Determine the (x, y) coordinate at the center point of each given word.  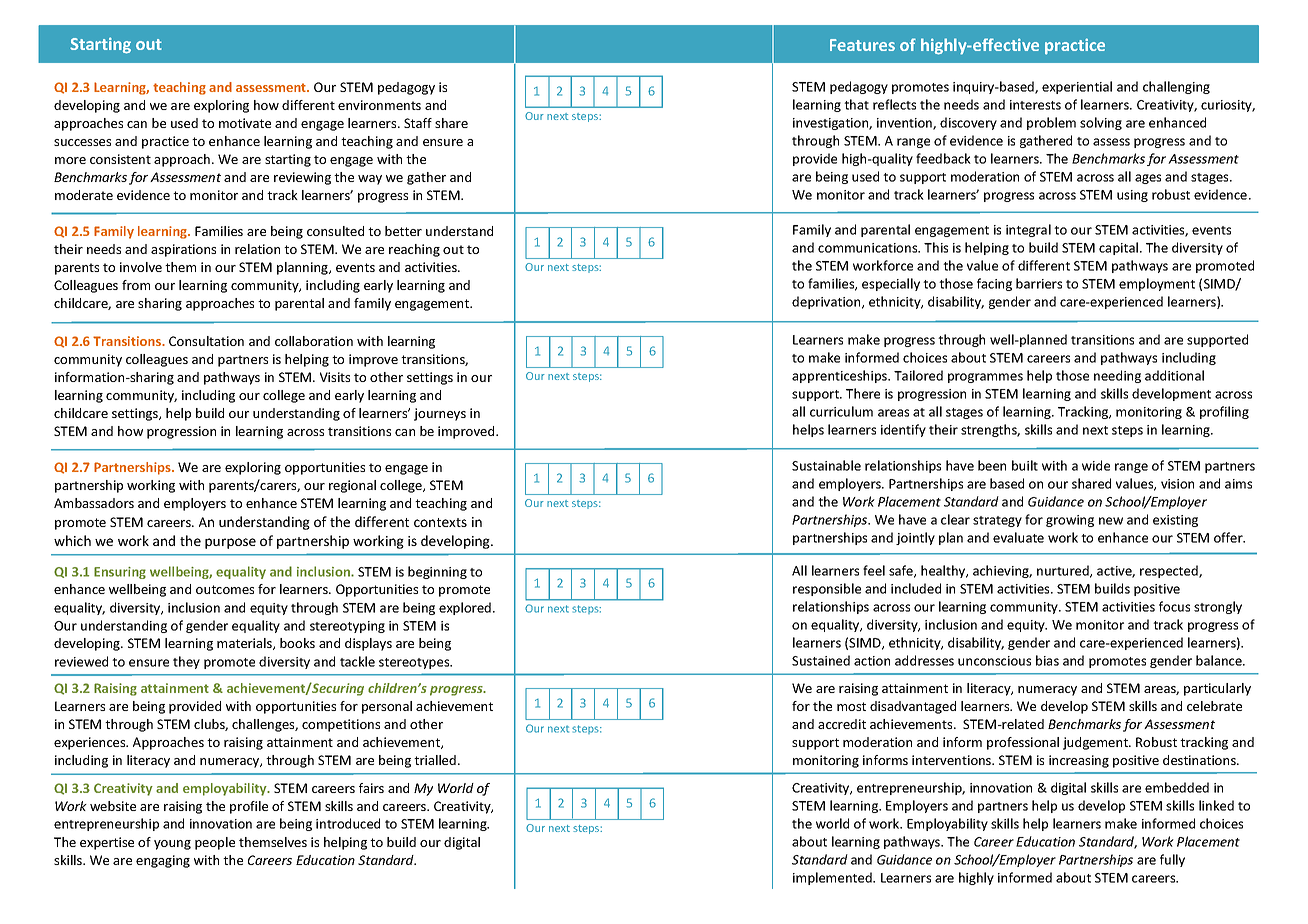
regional (352, 486)
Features (862, 45)
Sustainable (826, 465)
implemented (833, 878)
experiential (1077, 87)
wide (1096, 465)
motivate (245, 123)
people (215, 843)
